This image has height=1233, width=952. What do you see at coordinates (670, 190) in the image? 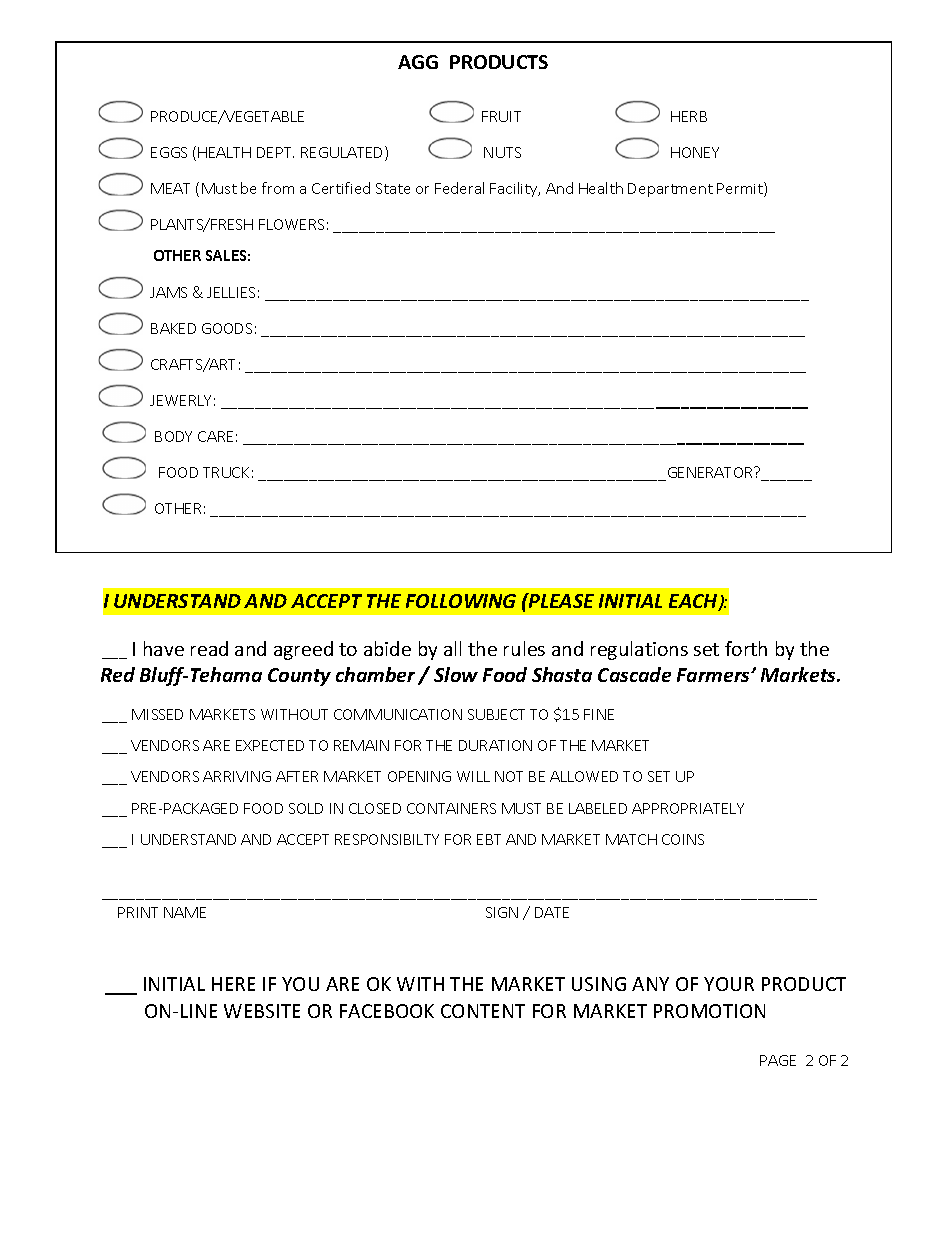
I see `Department` at bounding box center [670, 190].
